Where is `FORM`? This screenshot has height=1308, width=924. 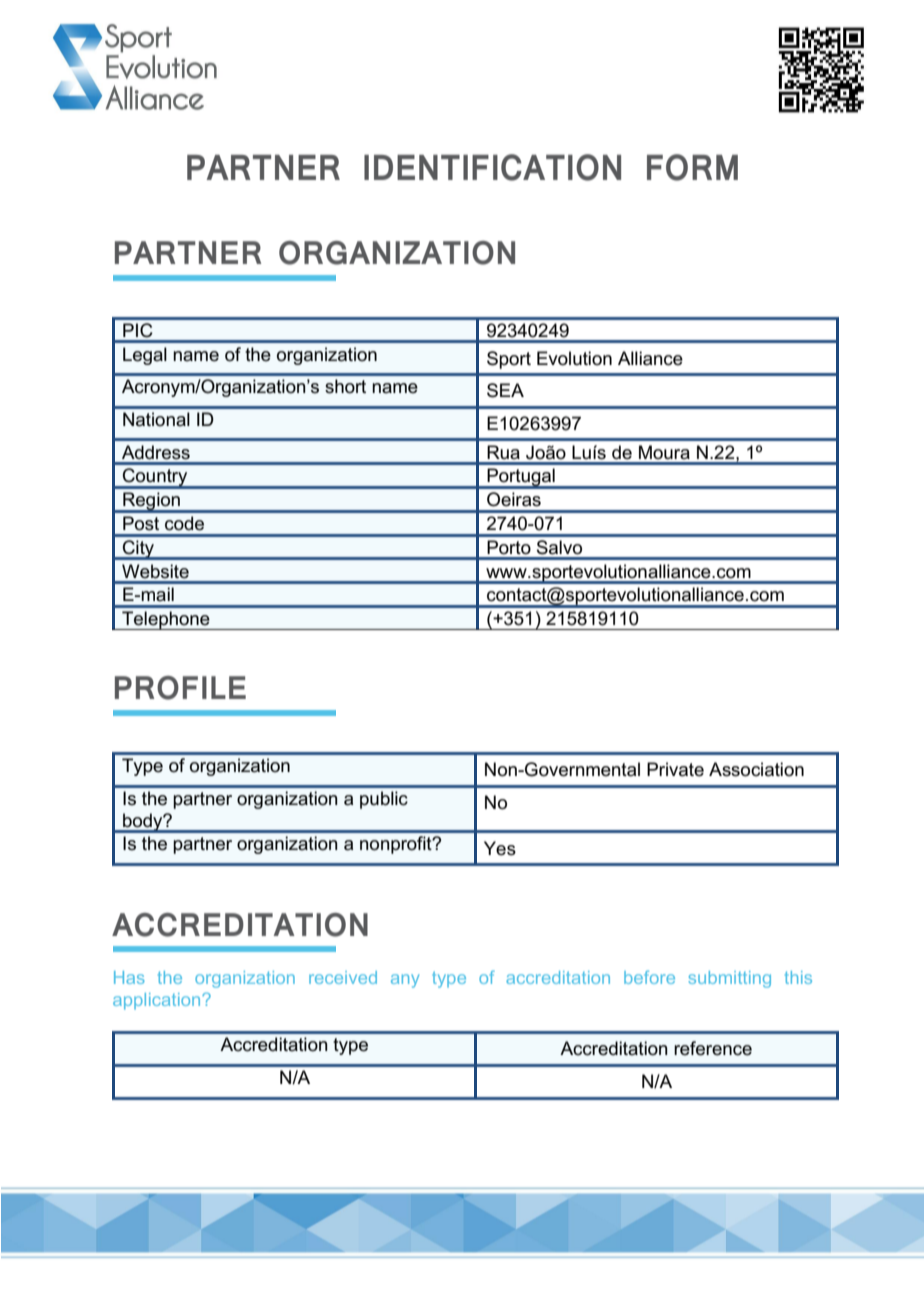
FORM is located at coordinates (692, 167).
